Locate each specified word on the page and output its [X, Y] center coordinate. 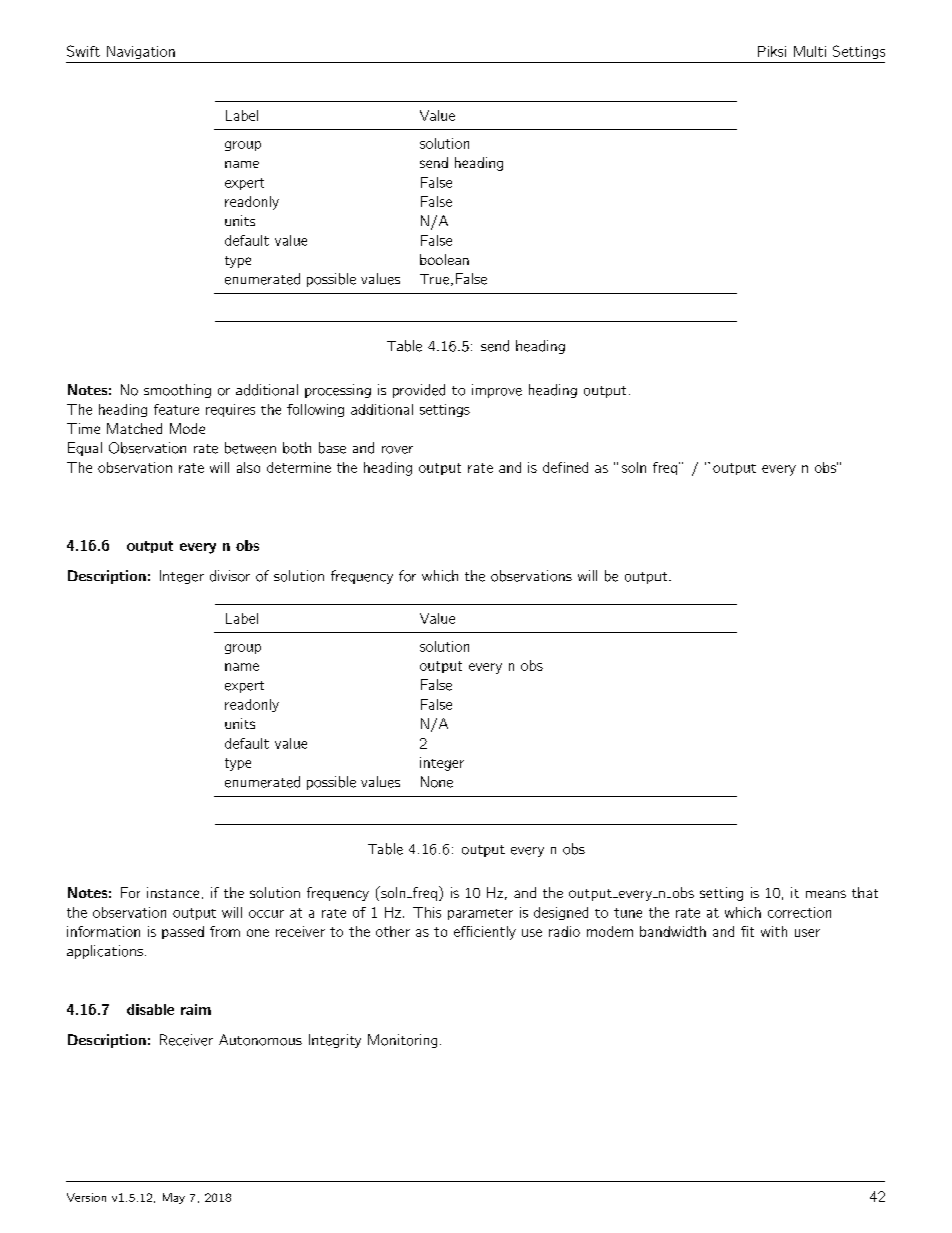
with [774, 931]
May [174, 1198]
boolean [444, 259]
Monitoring [402, 1041]
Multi [810, 51]
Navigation [141, 52]
